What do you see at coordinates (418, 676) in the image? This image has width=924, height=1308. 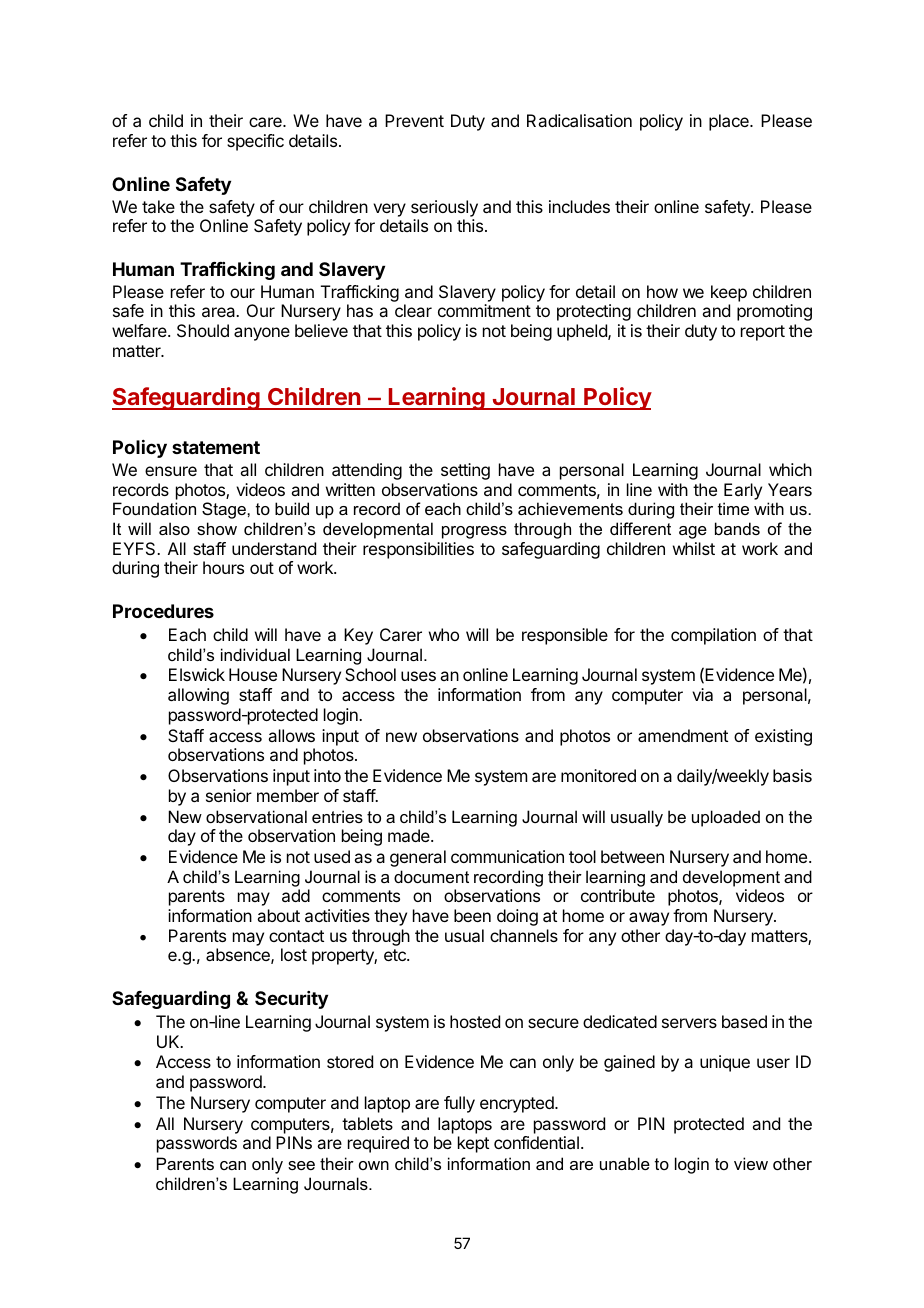 I see `uses` at bounding box center [418, 676].
